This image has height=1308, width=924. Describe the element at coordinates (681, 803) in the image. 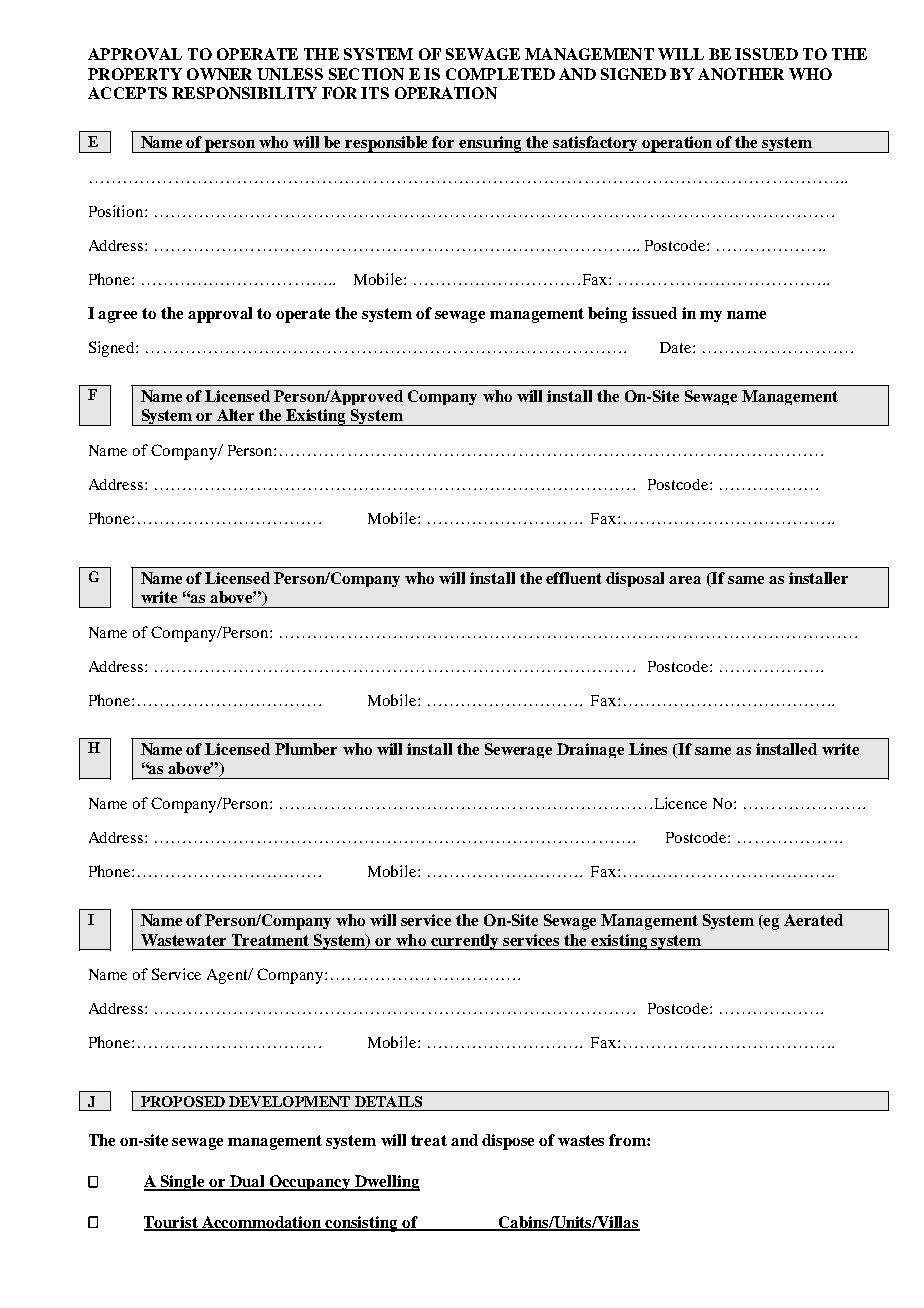

I see `Licence` at that location.
